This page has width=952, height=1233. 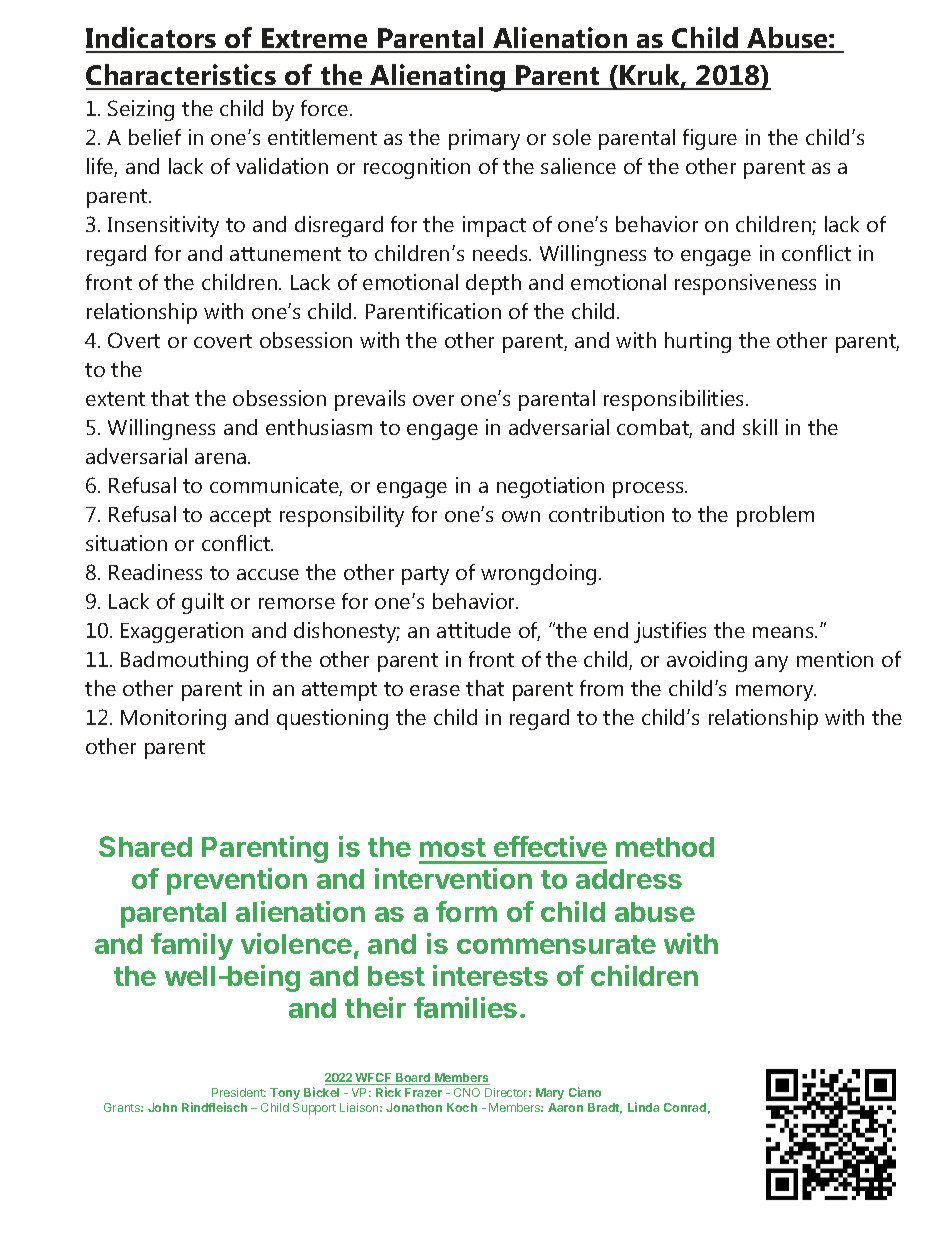 I want to click on President, so click(x=239, y=1092).
